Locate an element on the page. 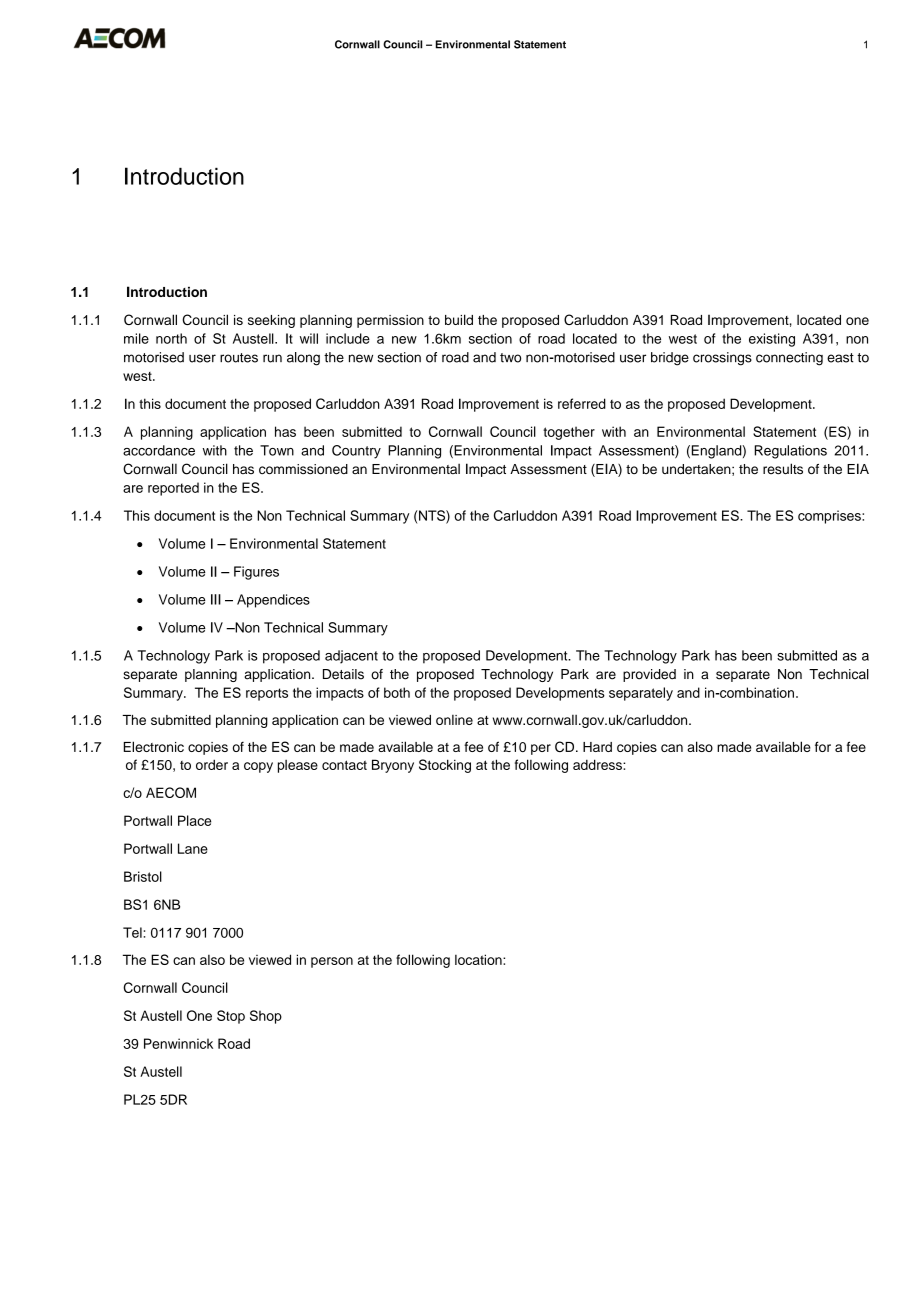  for is located at coordinates (823, 746).
